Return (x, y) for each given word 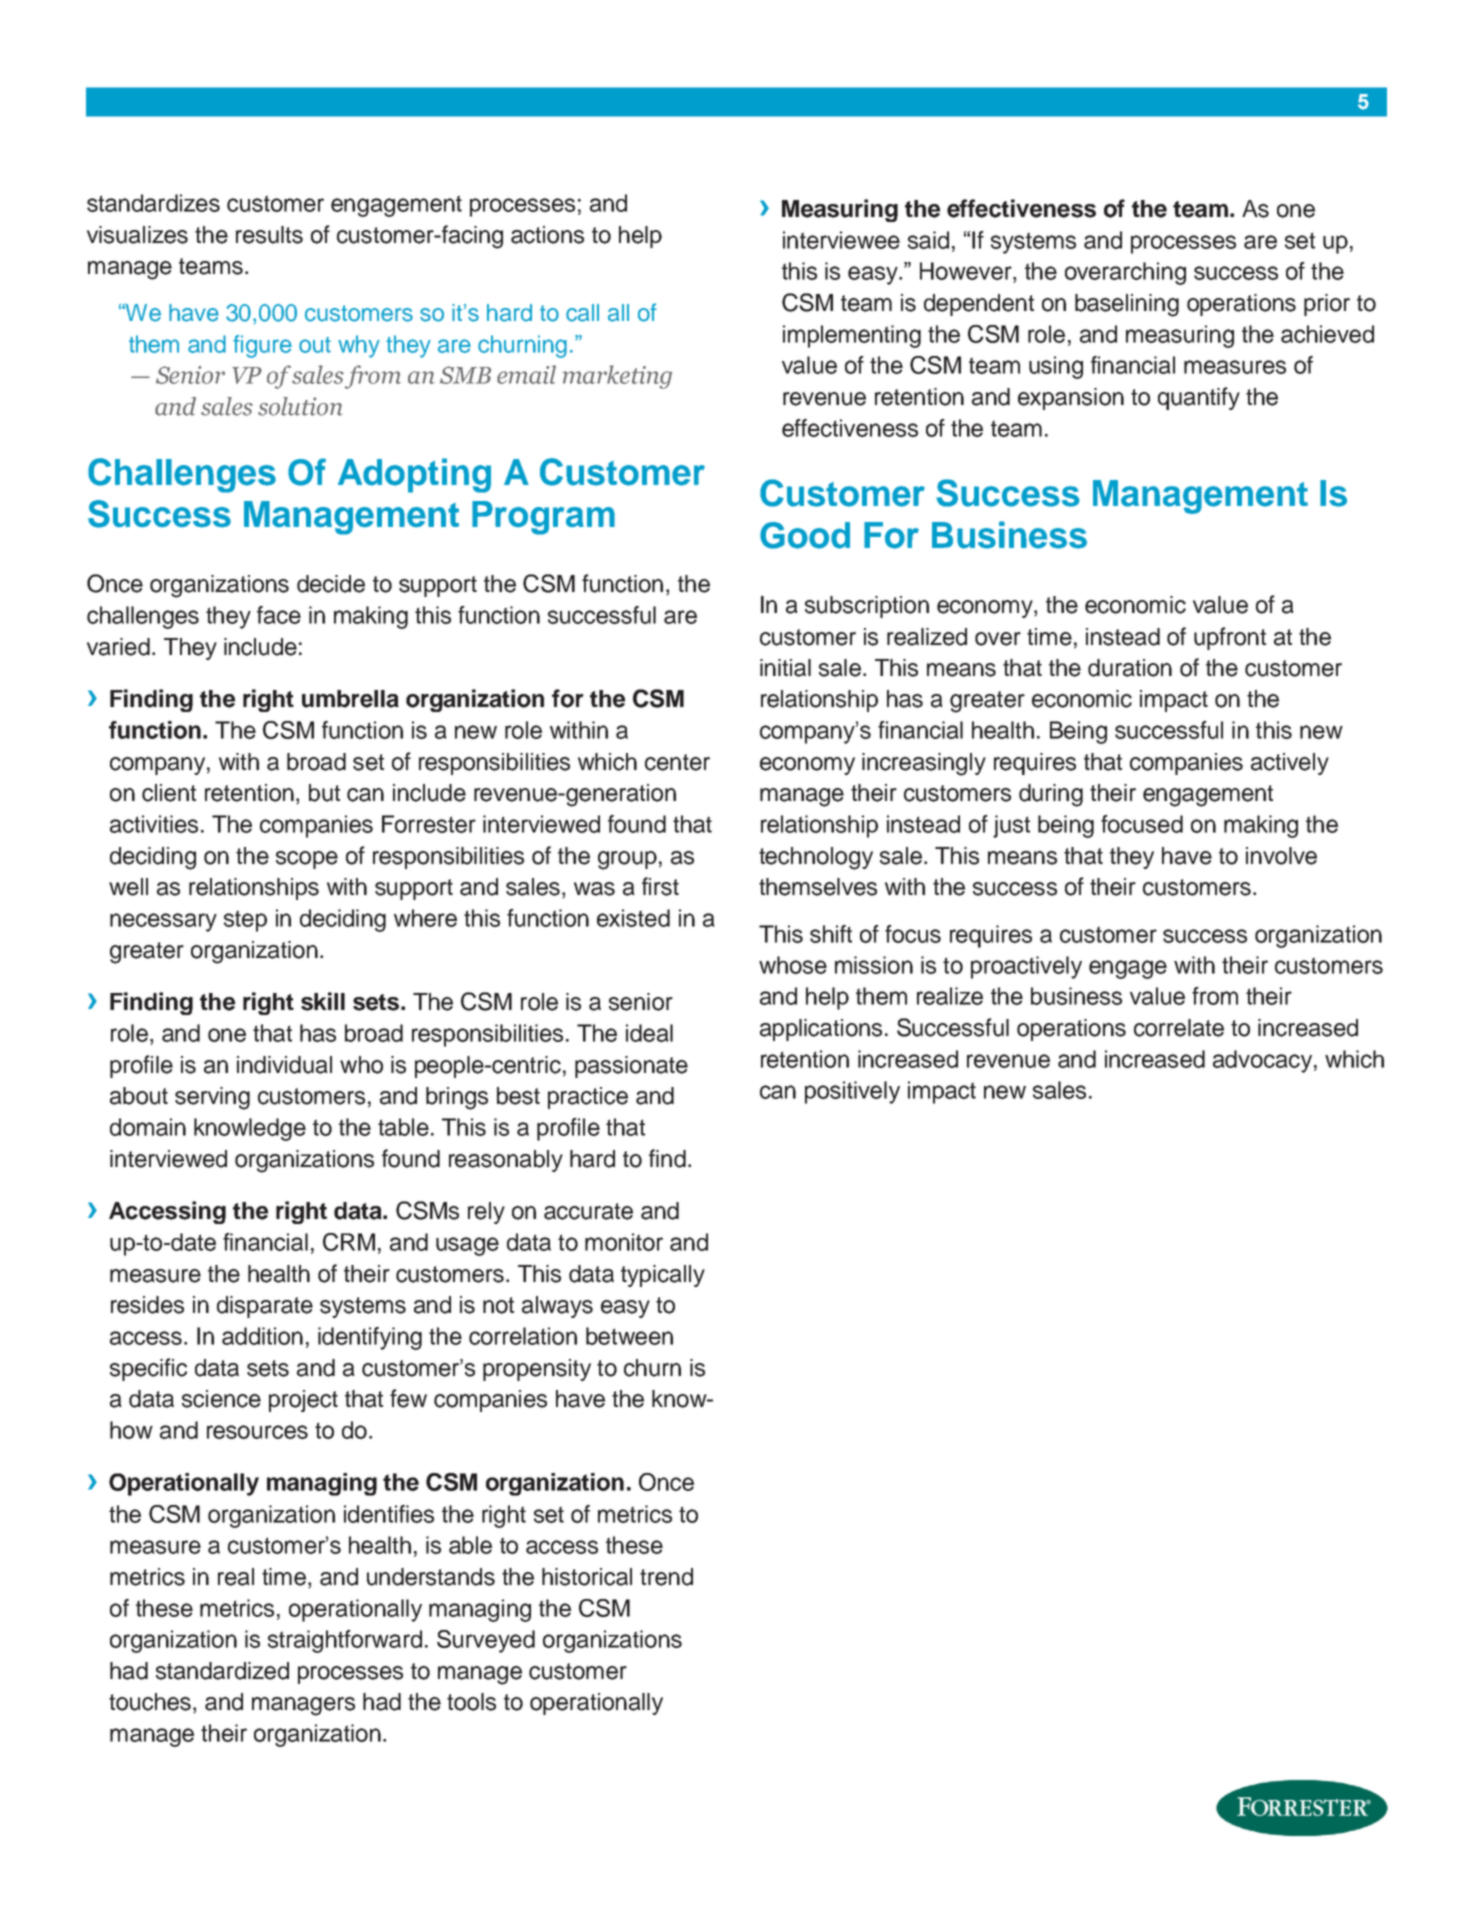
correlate (1179, 1028)
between (629, 1336)
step (245, 921)
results (269, 235)
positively (852, 1092)
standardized (222, 1671)
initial (785, 668)
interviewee (841, 240)
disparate (265, 1307)
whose (793, 965)
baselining (1127, 305)
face (279, 615)
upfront (1230, 638)
